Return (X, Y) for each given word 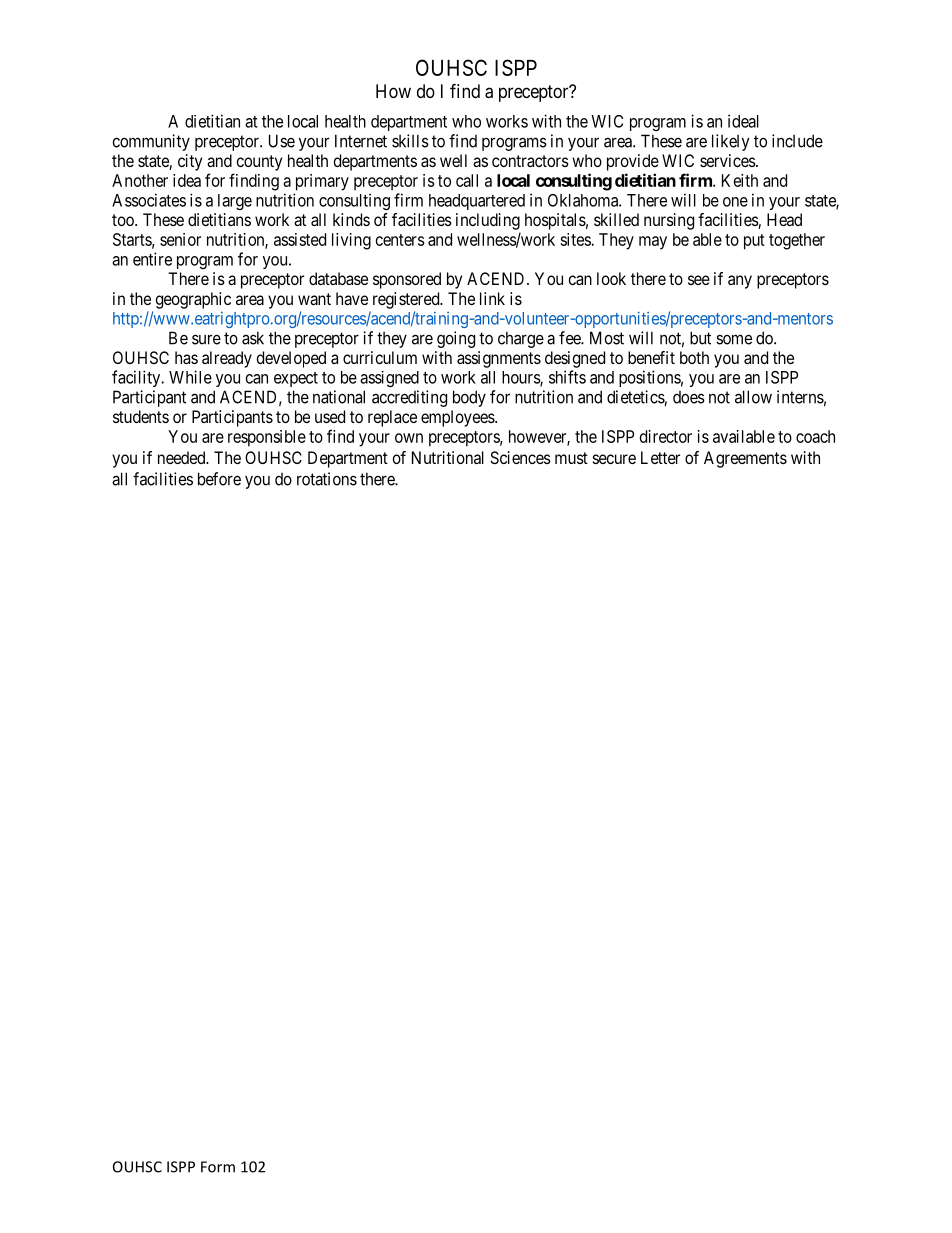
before (219, 479)
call (467, 180)
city (190, 162)
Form (218, 1167)
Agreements (745, 459)
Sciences (520, 457)
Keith (740, 180)
